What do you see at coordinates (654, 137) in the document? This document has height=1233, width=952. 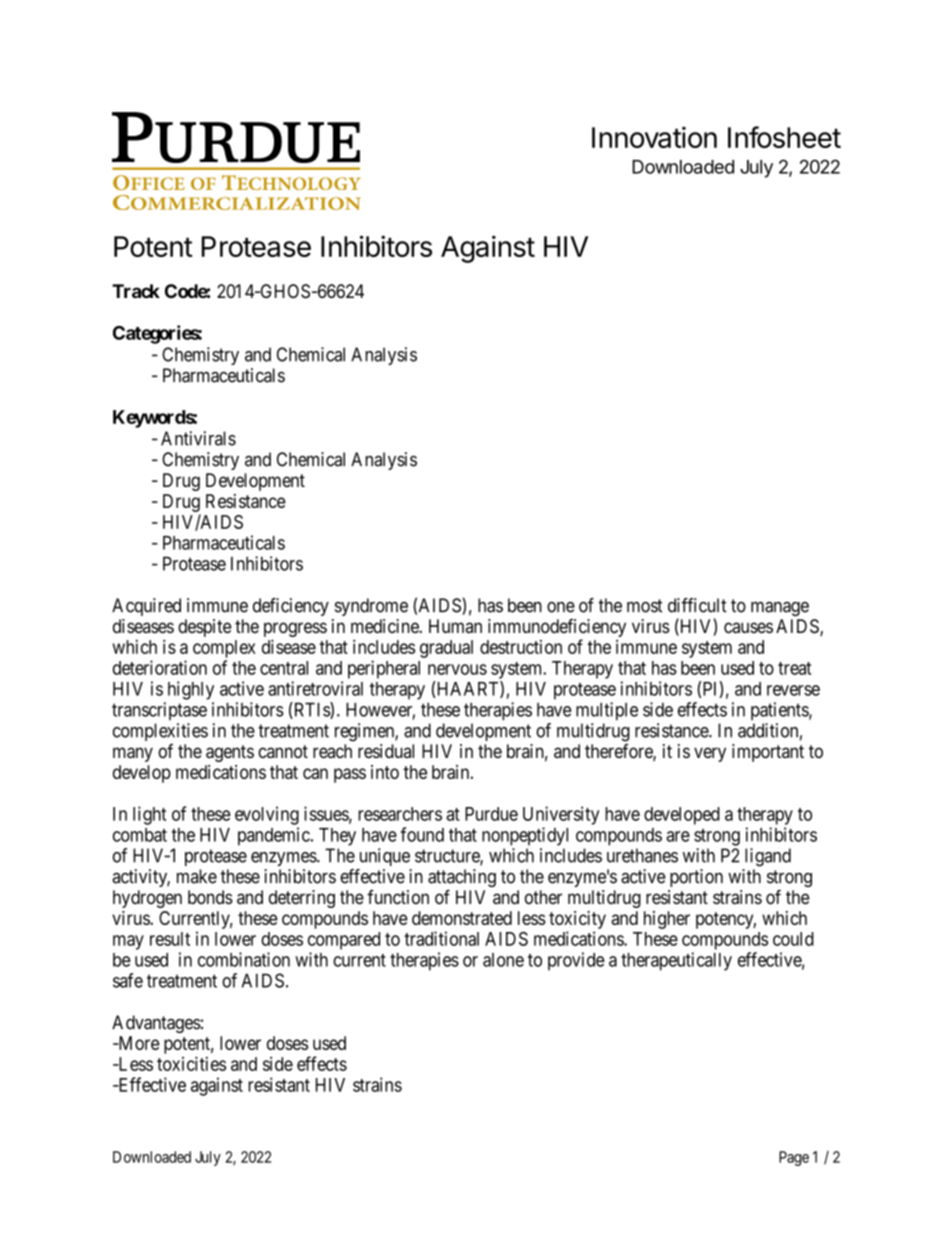 I see `Innovation` at bounding box center [654, 137].
